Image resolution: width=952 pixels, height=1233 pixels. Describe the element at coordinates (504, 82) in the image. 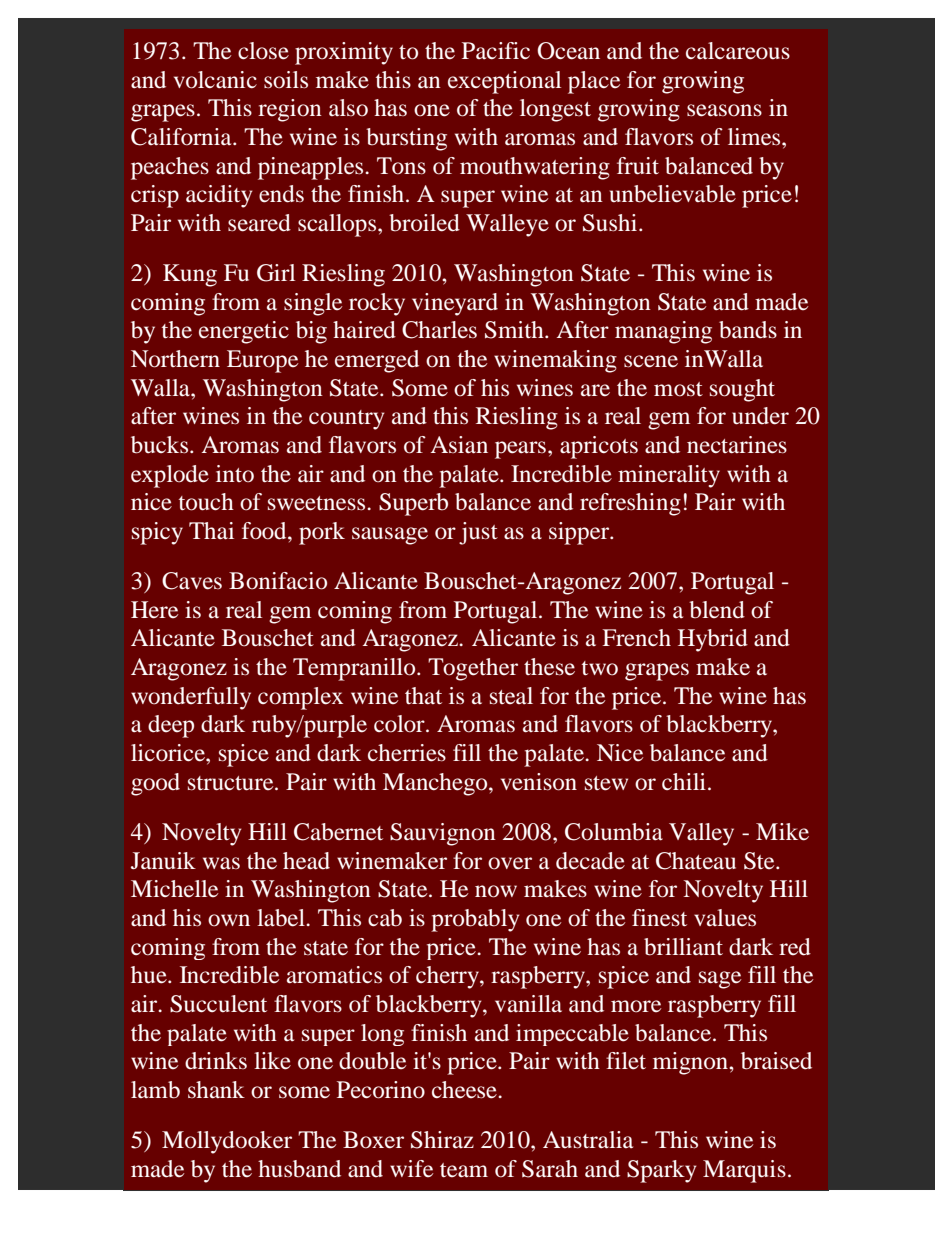

I see `exceptional` at that location.
